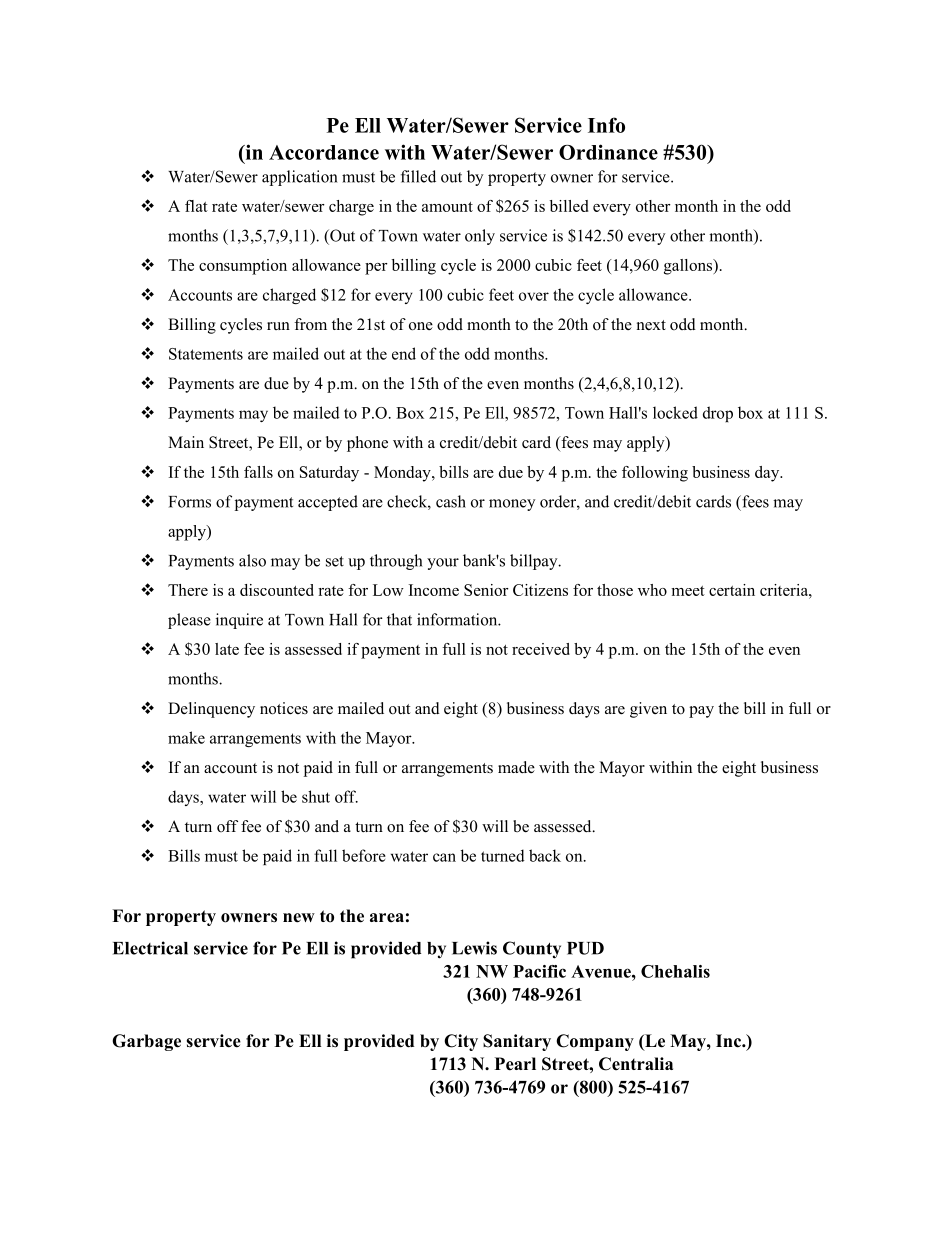 Image resolution: width=952 pixels, height=1233 pixels. What do you see at coordinates (688, 591) in the screenshot?
I see `meet` at bounding box center [688, 591].
